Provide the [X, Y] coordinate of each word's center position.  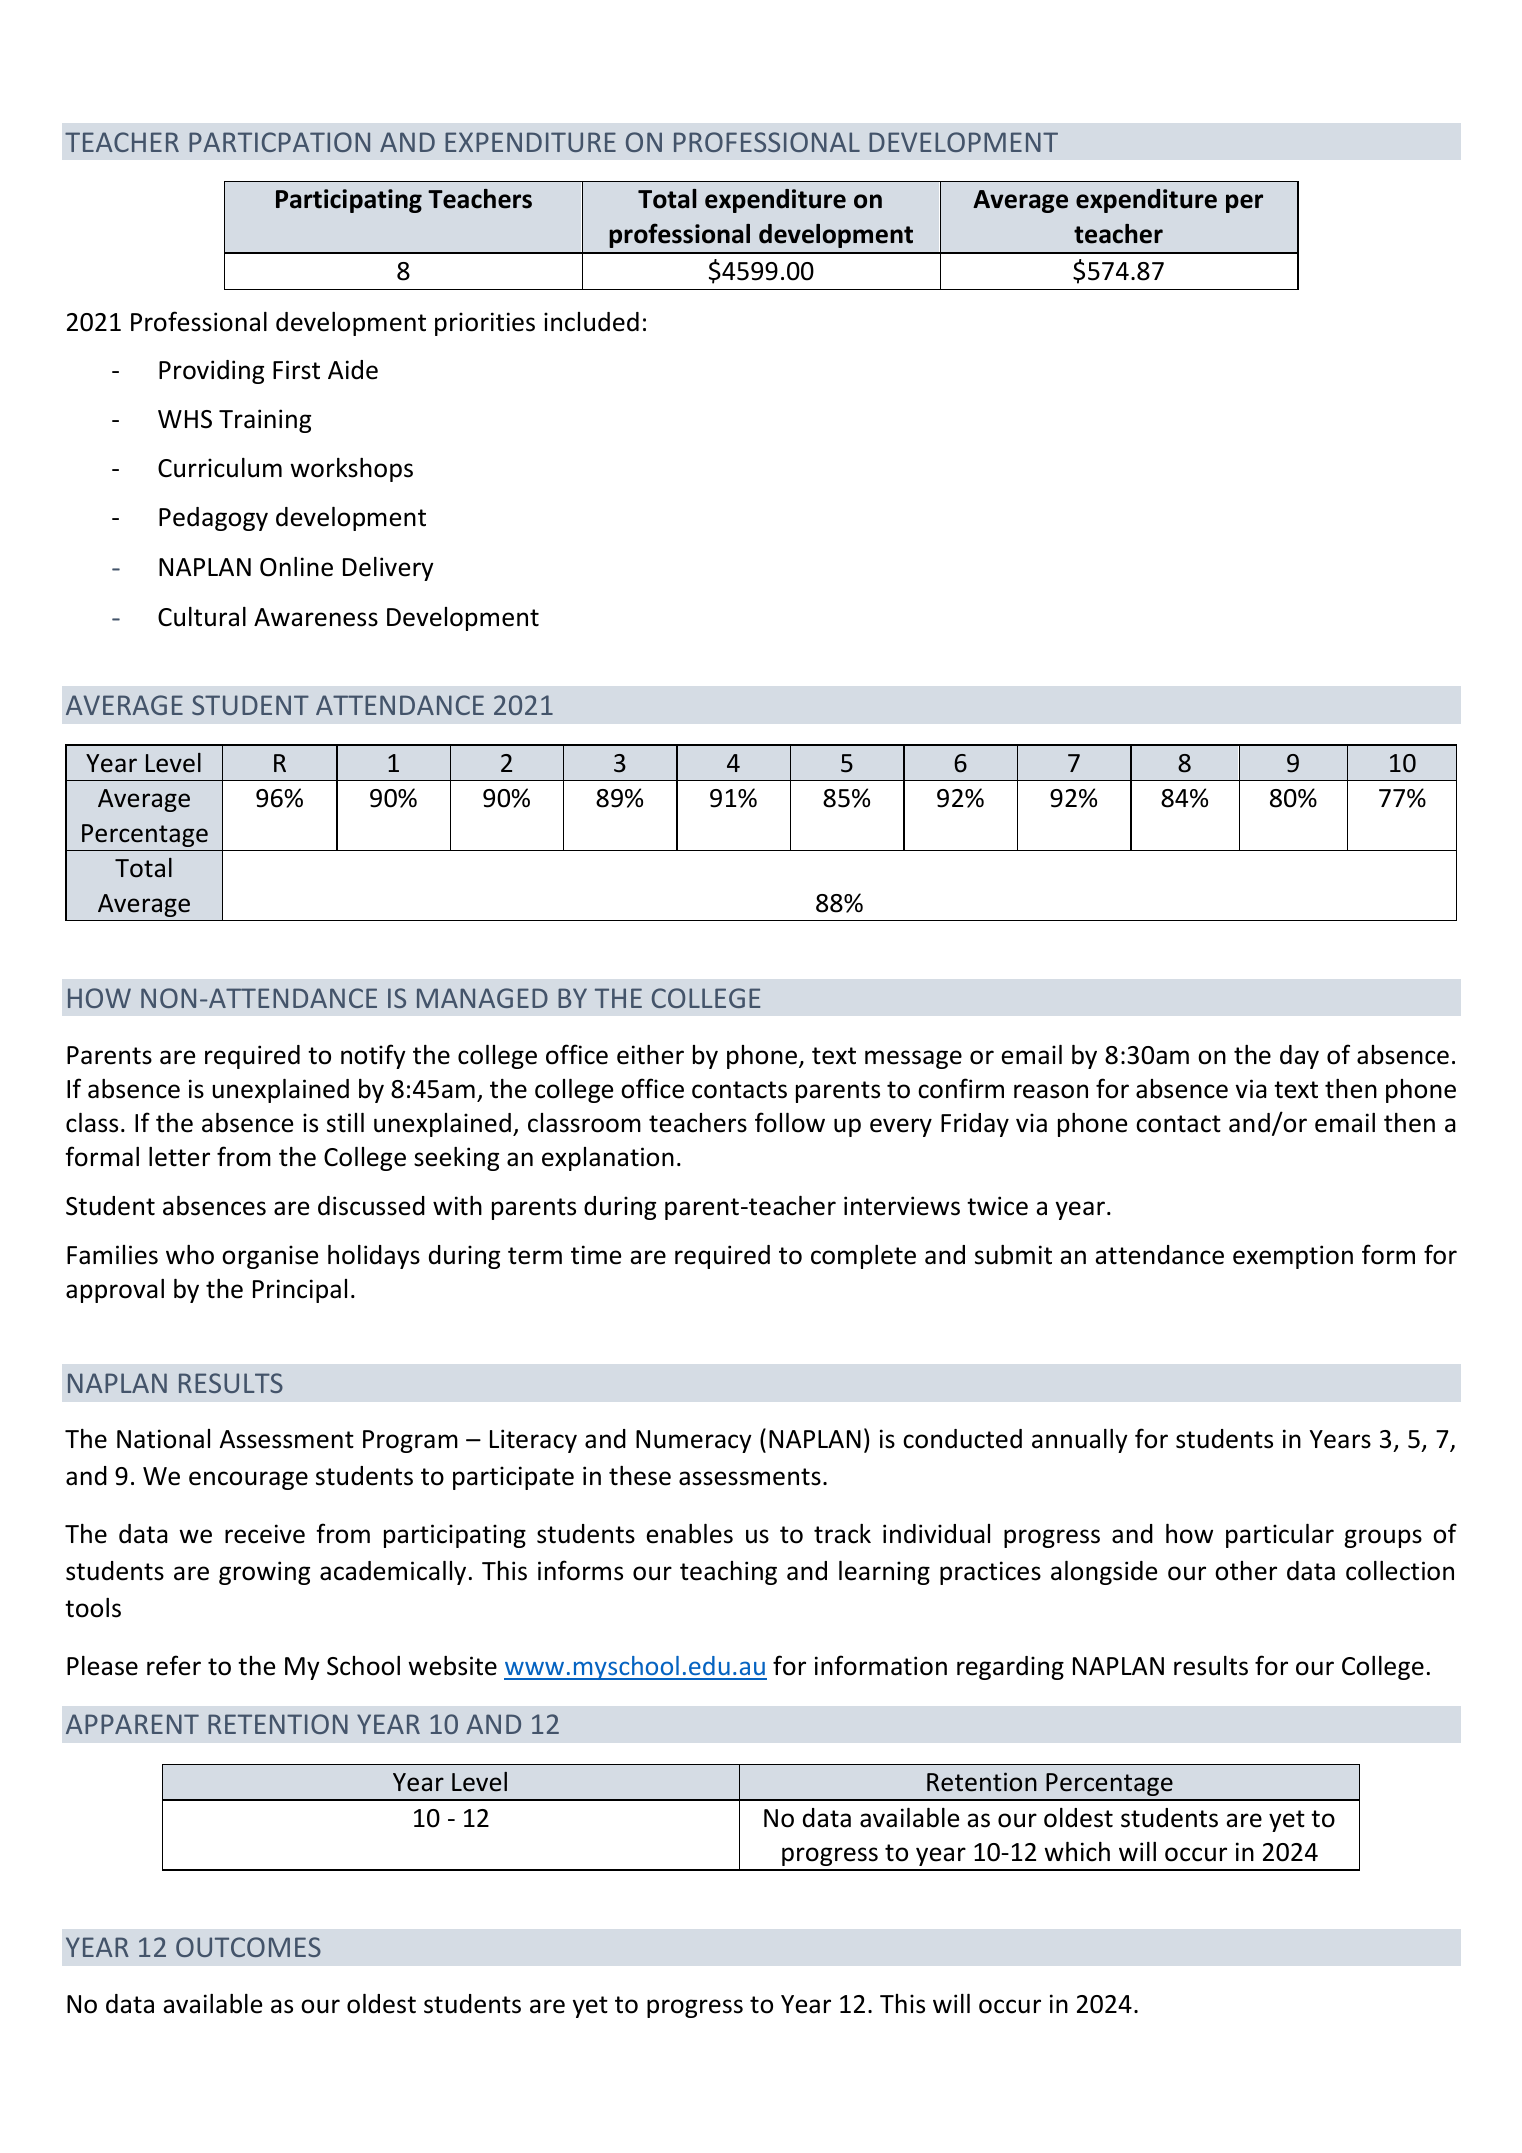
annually [1080, 1441]
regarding [1010, 1668]
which [1077, 1852]
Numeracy [694, 1441]
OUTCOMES [248, 1947]
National [163, 1439]
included [591, 322]
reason [1051, 1091]
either [650, 1055]
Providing [211, 372]
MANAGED [482, 998]
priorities [485, 324]
